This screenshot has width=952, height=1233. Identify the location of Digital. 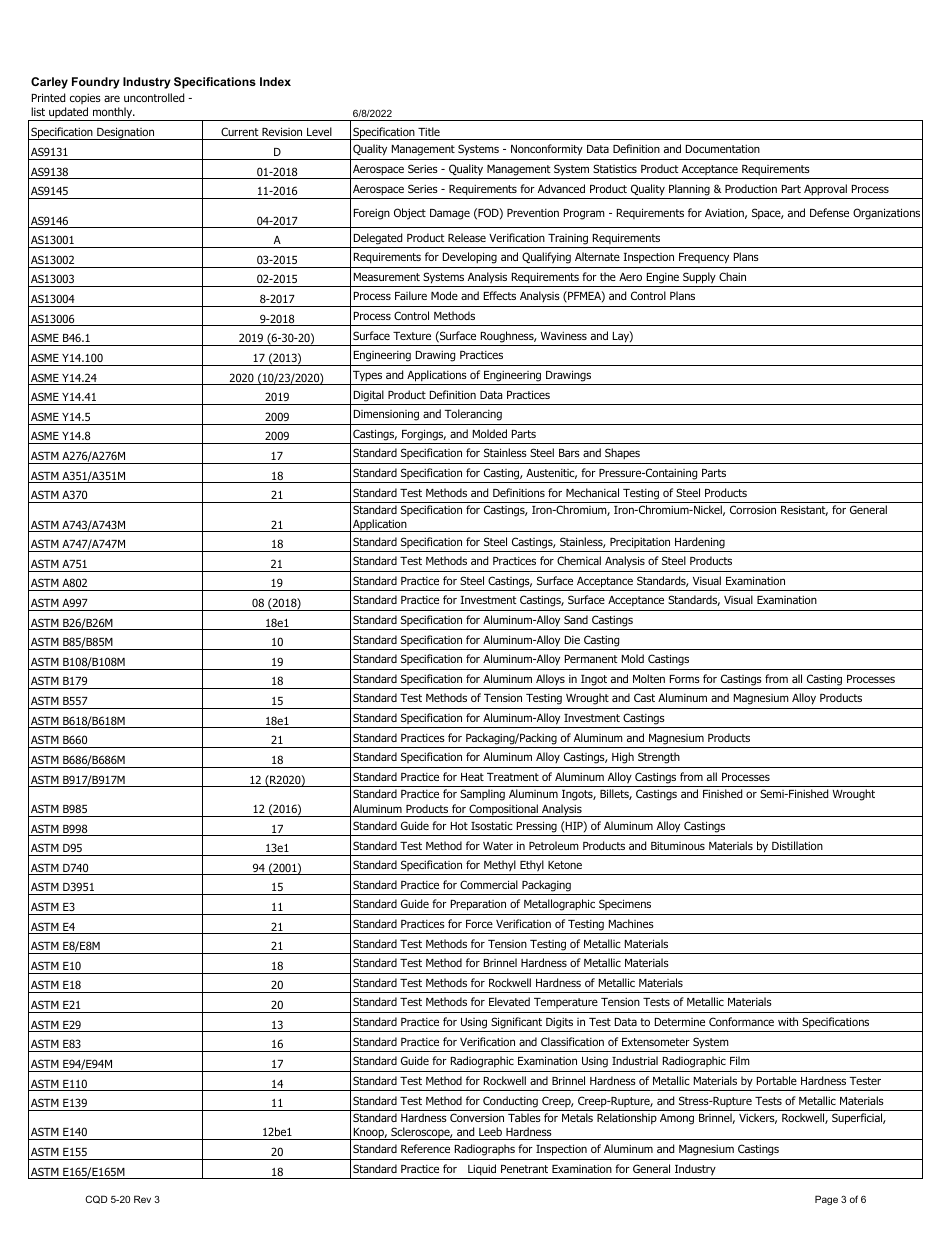
(369, 396).
